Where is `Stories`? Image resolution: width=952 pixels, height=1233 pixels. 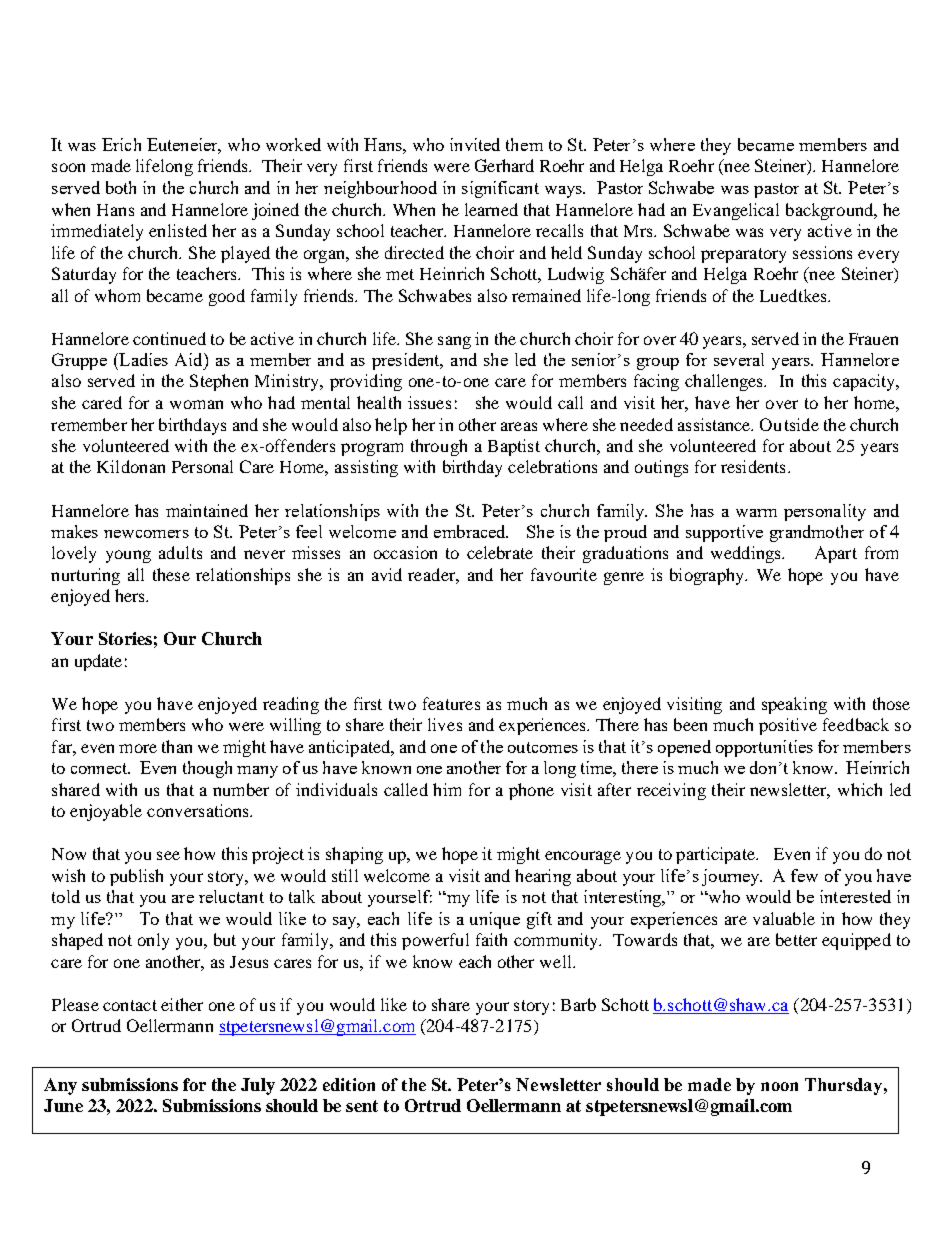
Stories is located at coordinates (125, 638).
